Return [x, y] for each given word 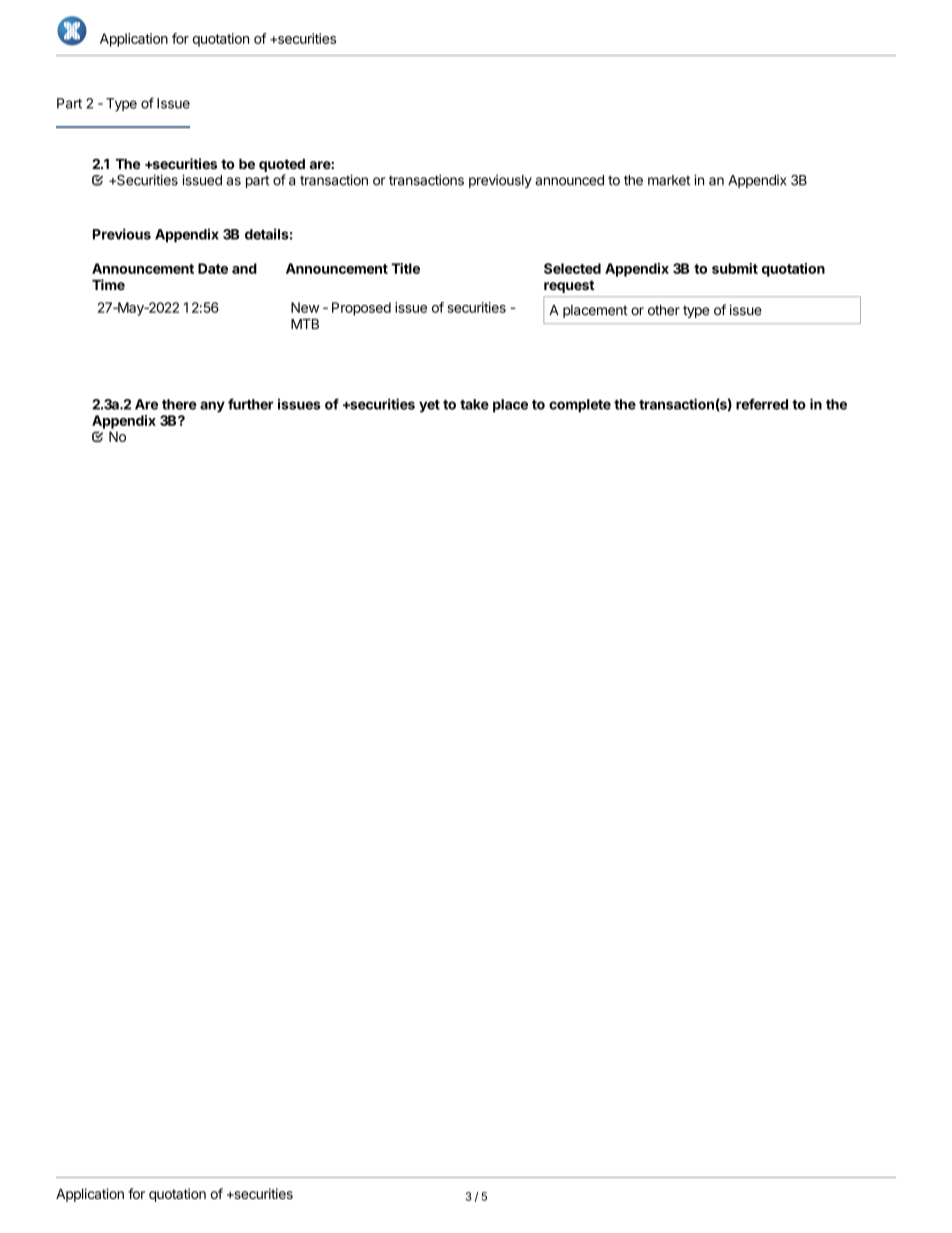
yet [429, 406]
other [664, 310]
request [569, 286]
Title [405, 268]
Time [108, 284]
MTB [305, 324]
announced [569, 180]
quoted [282, 165]
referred [762, 404]
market [669, 180]
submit [735, 268]
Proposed [361, 309]
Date [213, 268]
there [179, 404]
